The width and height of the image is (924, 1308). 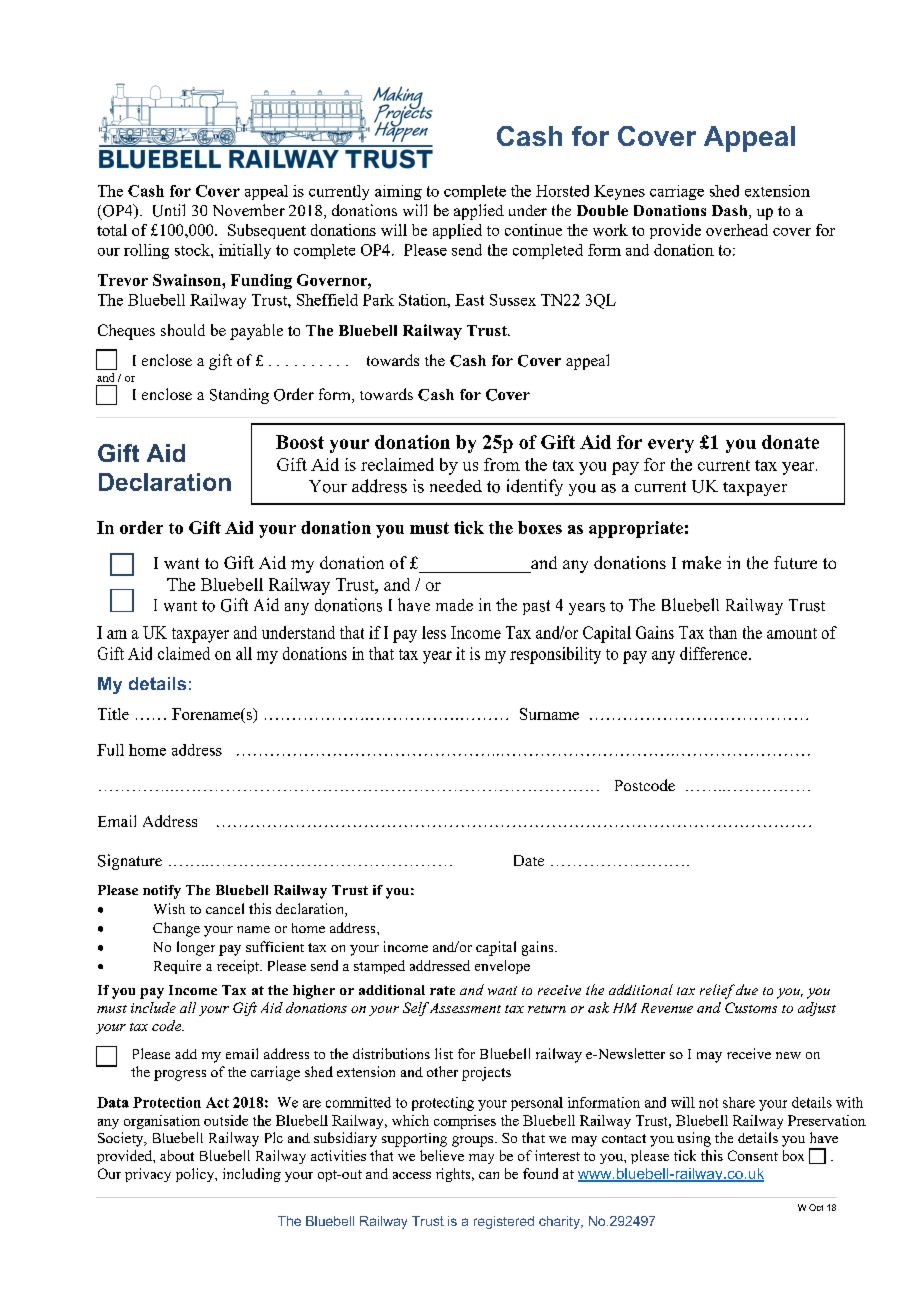 What do you see at coordinates (737, 230) in the image?
I see `overhead` at bounding box center [737, 230].
